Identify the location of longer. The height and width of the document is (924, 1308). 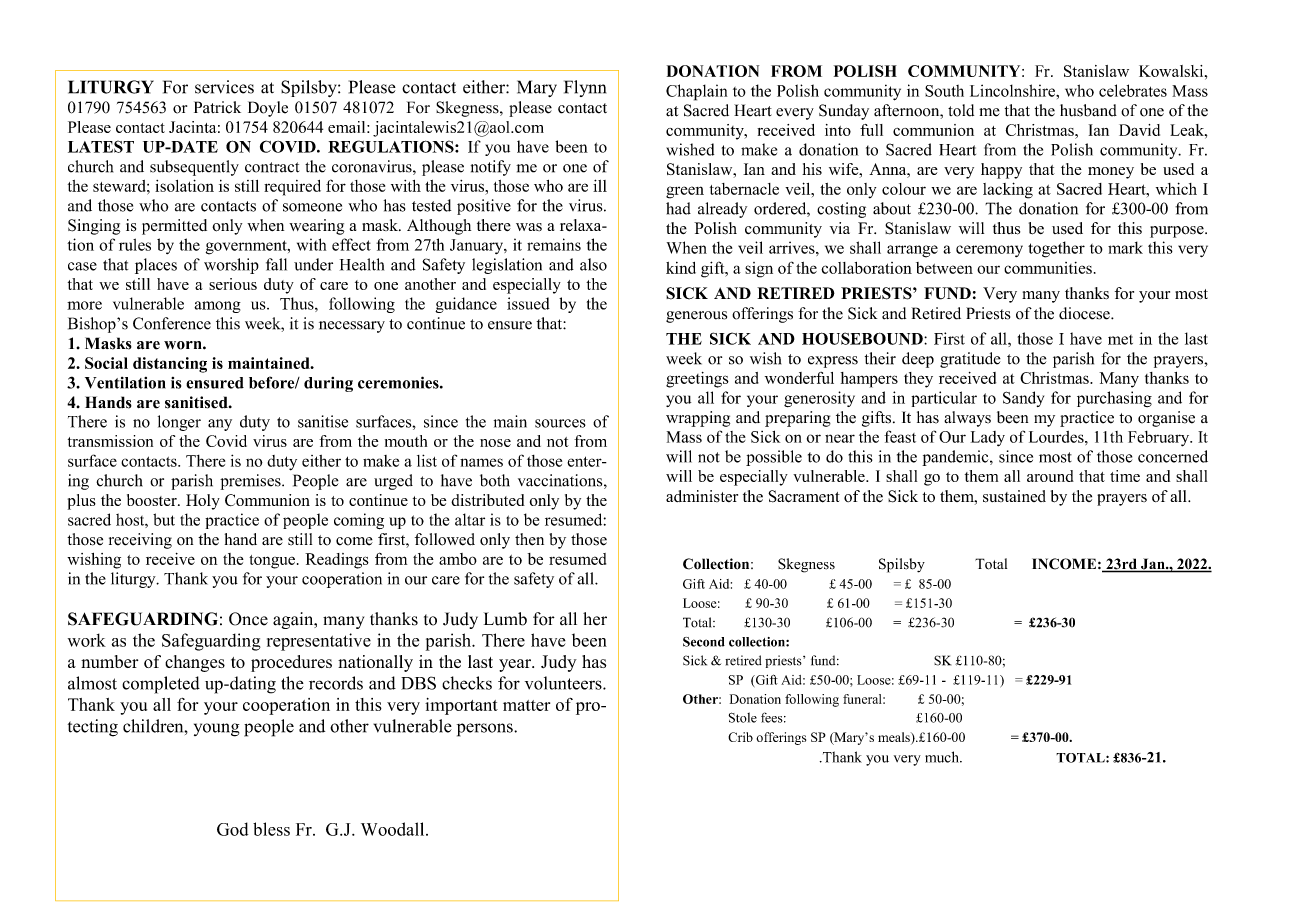
(179, 423).
